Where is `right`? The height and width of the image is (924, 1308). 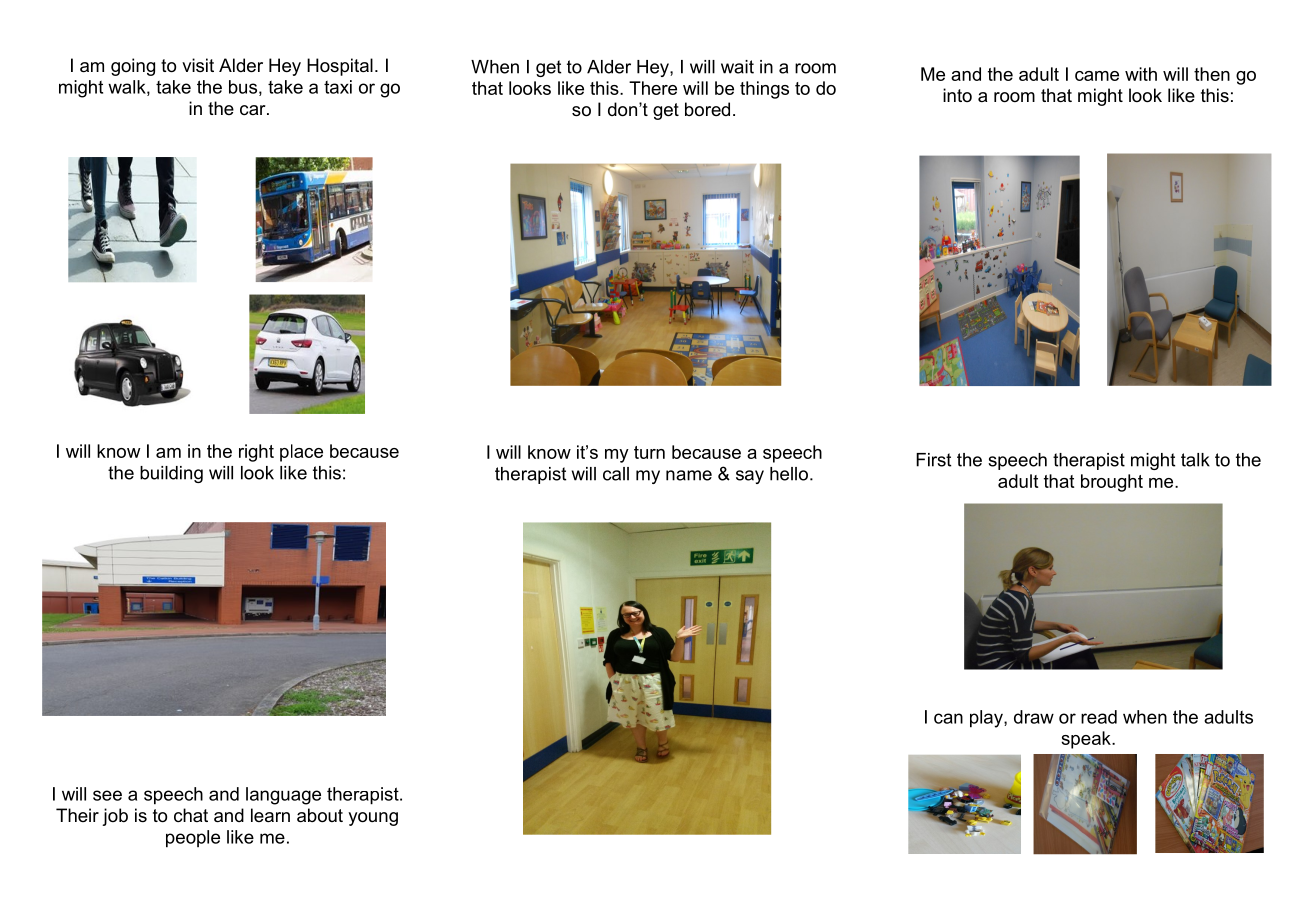
right is located at coordinates (256, 453).
